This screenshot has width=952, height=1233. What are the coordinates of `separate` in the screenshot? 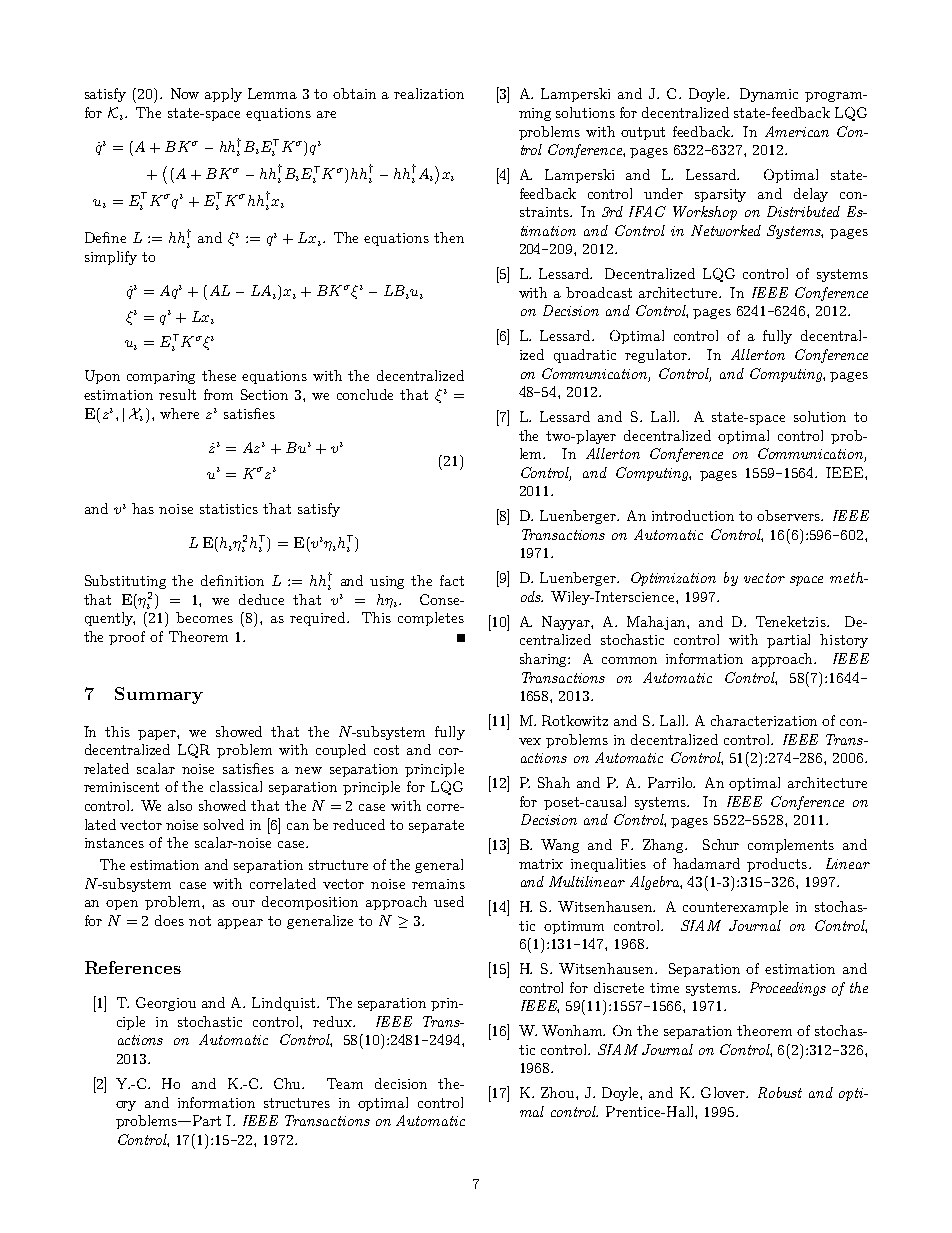 It's located at (436, 826).
